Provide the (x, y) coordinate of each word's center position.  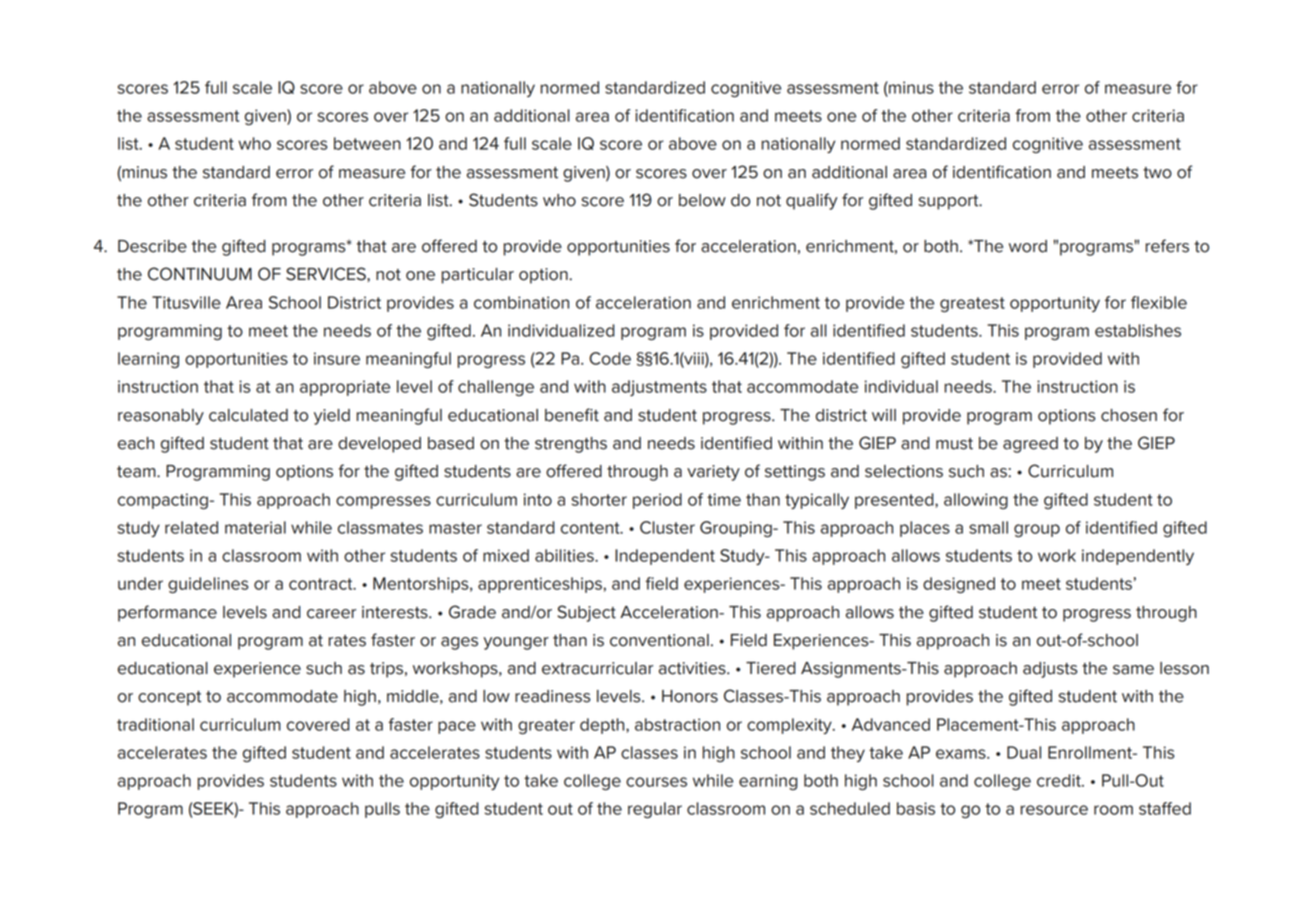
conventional (659, 640)
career (331, 614)
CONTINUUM (200, 274)
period (657, 501)
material (255, 527)
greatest (972, 304)
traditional (155, 724)
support (950, 202)
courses (656, 782)
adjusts (1050, 670)
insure (337, 358)
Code (610, 358)
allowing (976, 501)
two (1157, 173)
